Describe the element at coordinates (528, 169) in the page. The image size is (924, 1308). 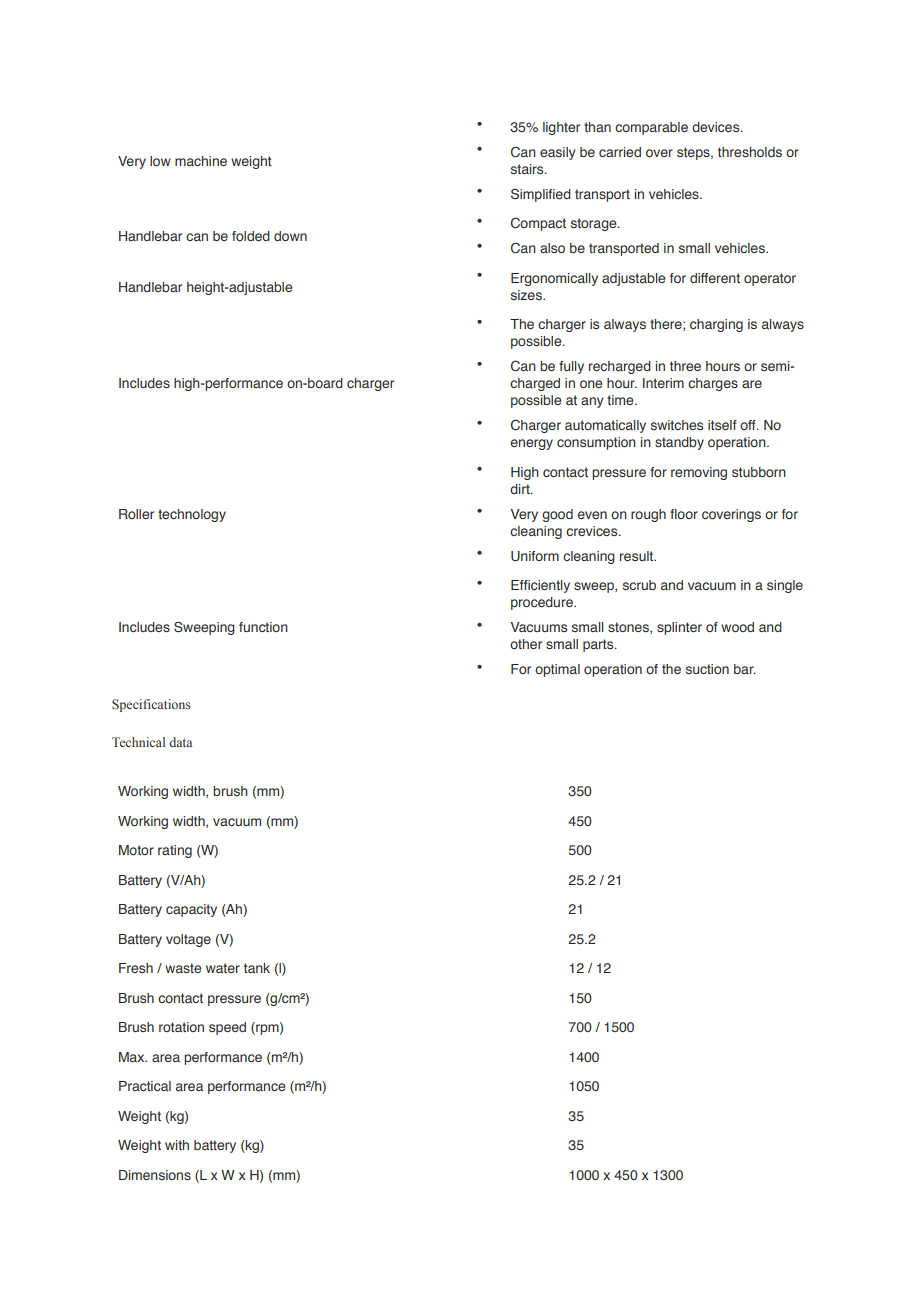
I see `stairs` at that location.
